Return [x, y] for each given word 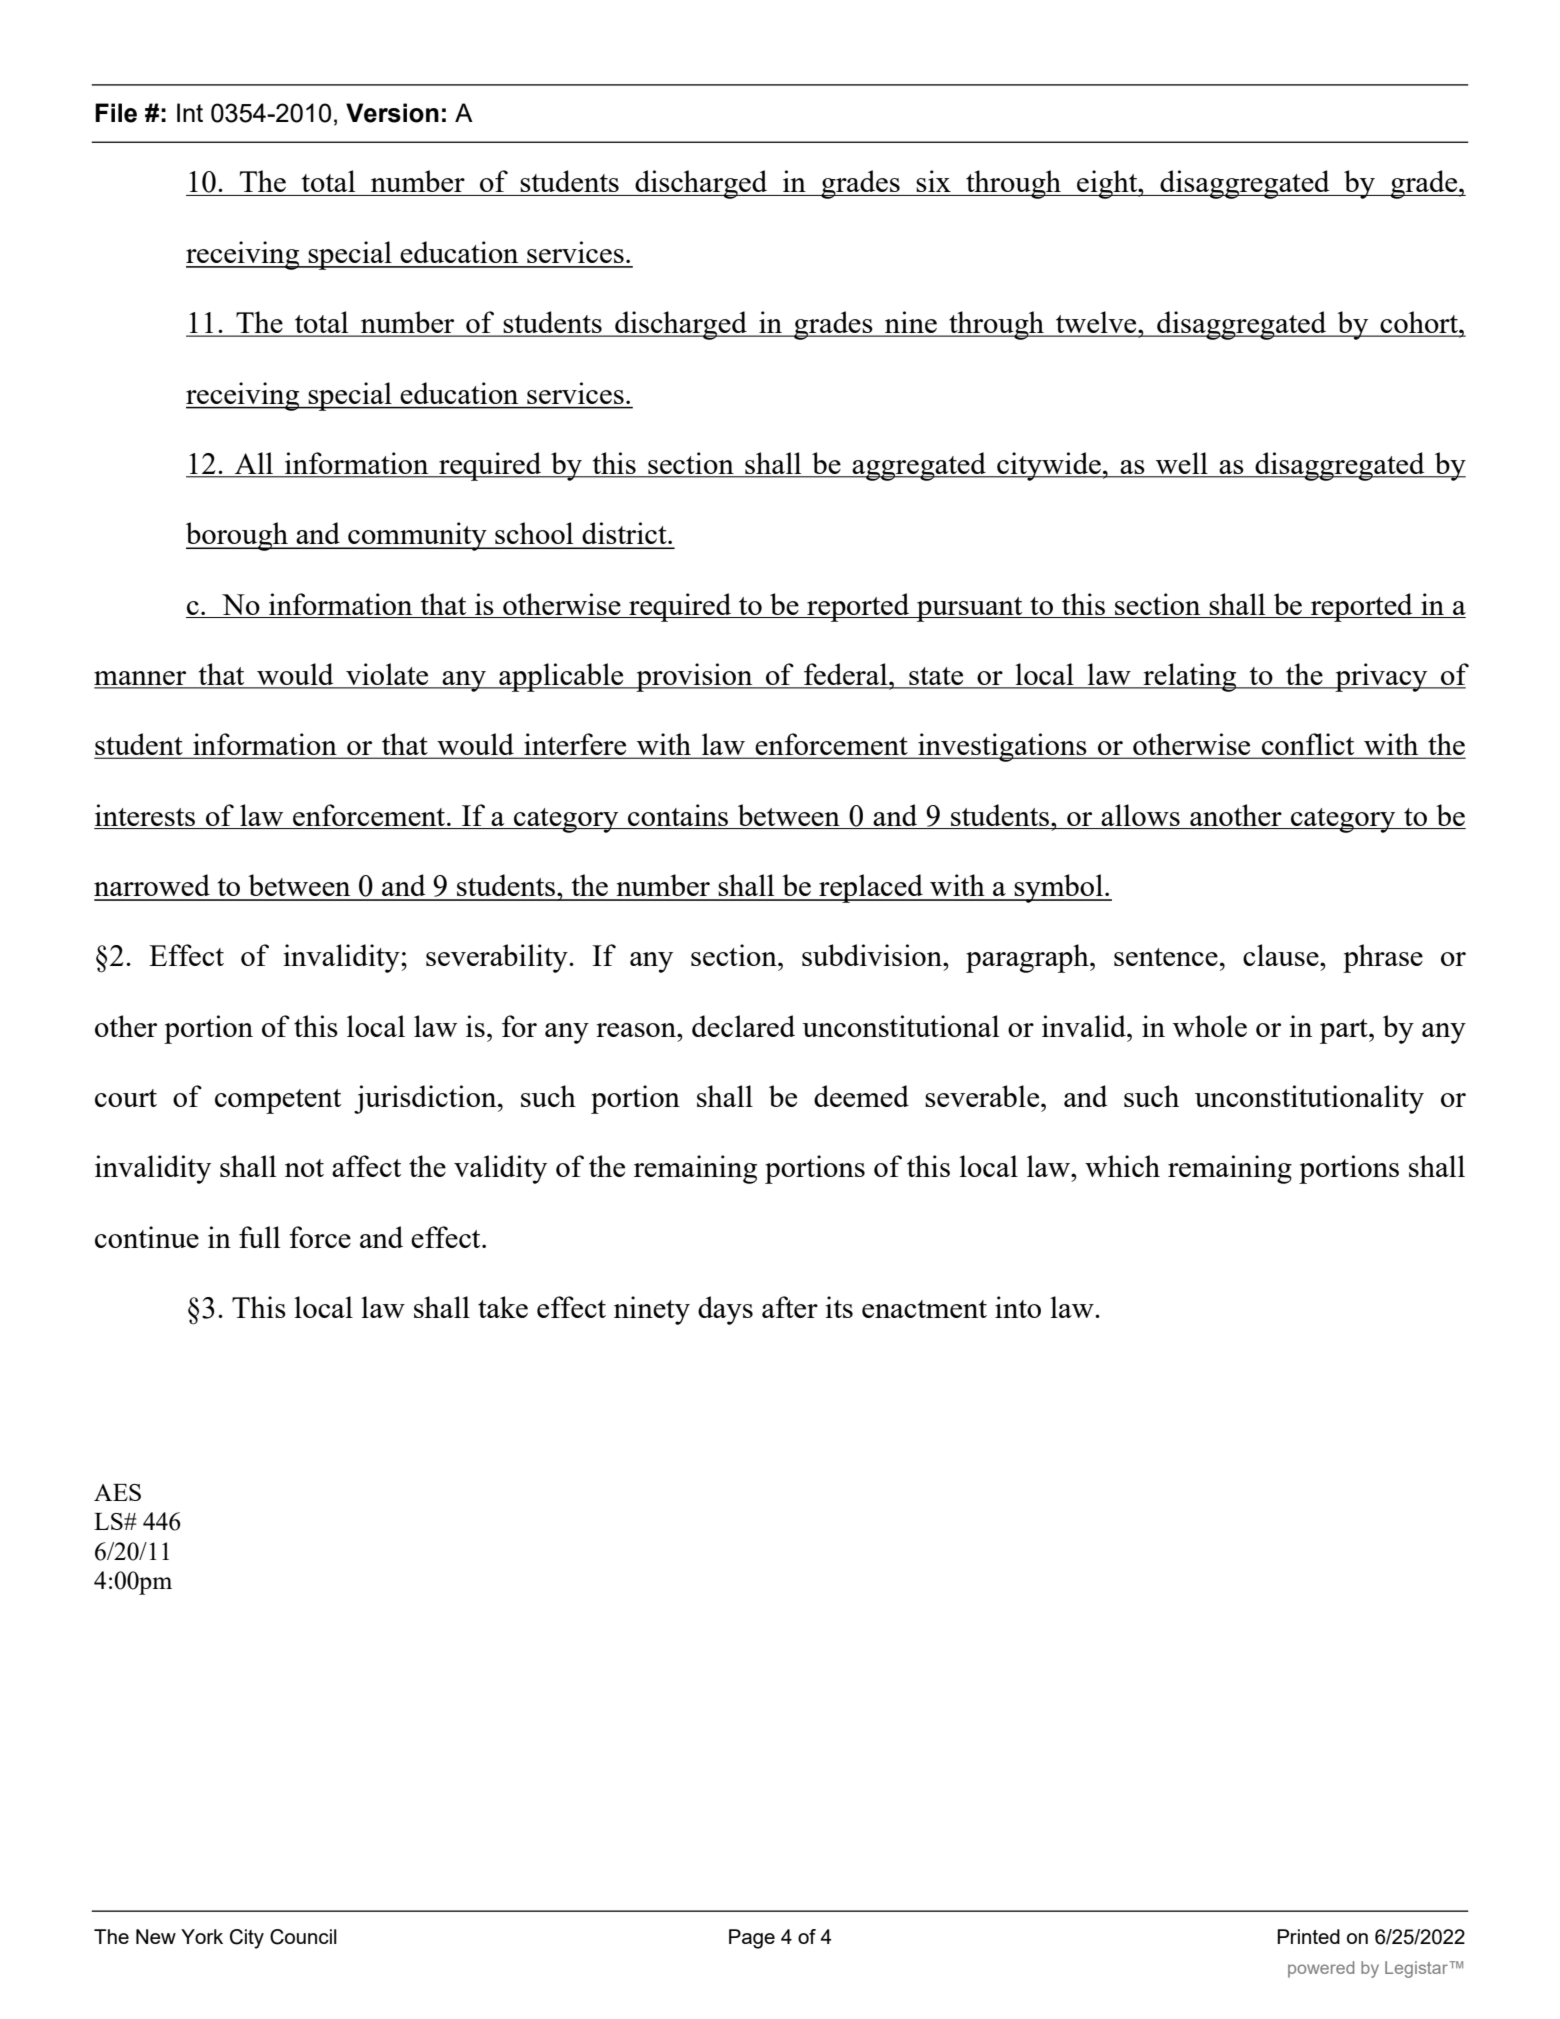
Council [303, 1937]
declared [743, 1026]
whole [1210, 1026]
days [725, 1310]
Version [392, 113]
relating [1190, 677]
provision [694, 677]
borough [238, 536]
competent [278, 1101]
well [1181, 464]
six [933, 181]
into [1018, 1307]
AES [117, 1492]
